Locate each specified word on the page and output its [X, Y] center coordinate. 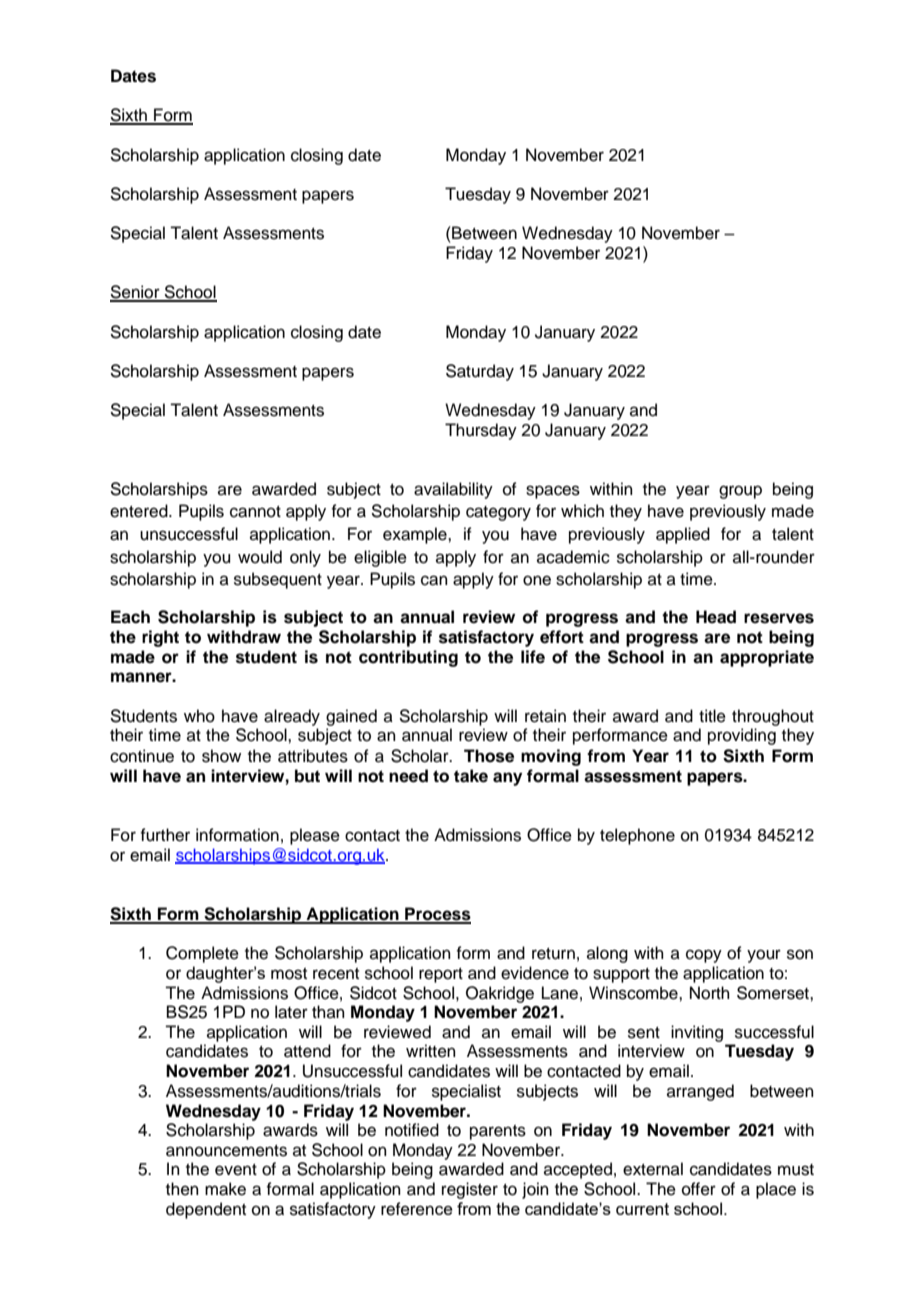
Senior [136, 293]
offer [699, 1189]
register [470, 1190]
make [225, 1189]
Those [489, 756]
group [740, 492]
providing [742, 736]
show [221, 756]
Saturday [480, 372]
